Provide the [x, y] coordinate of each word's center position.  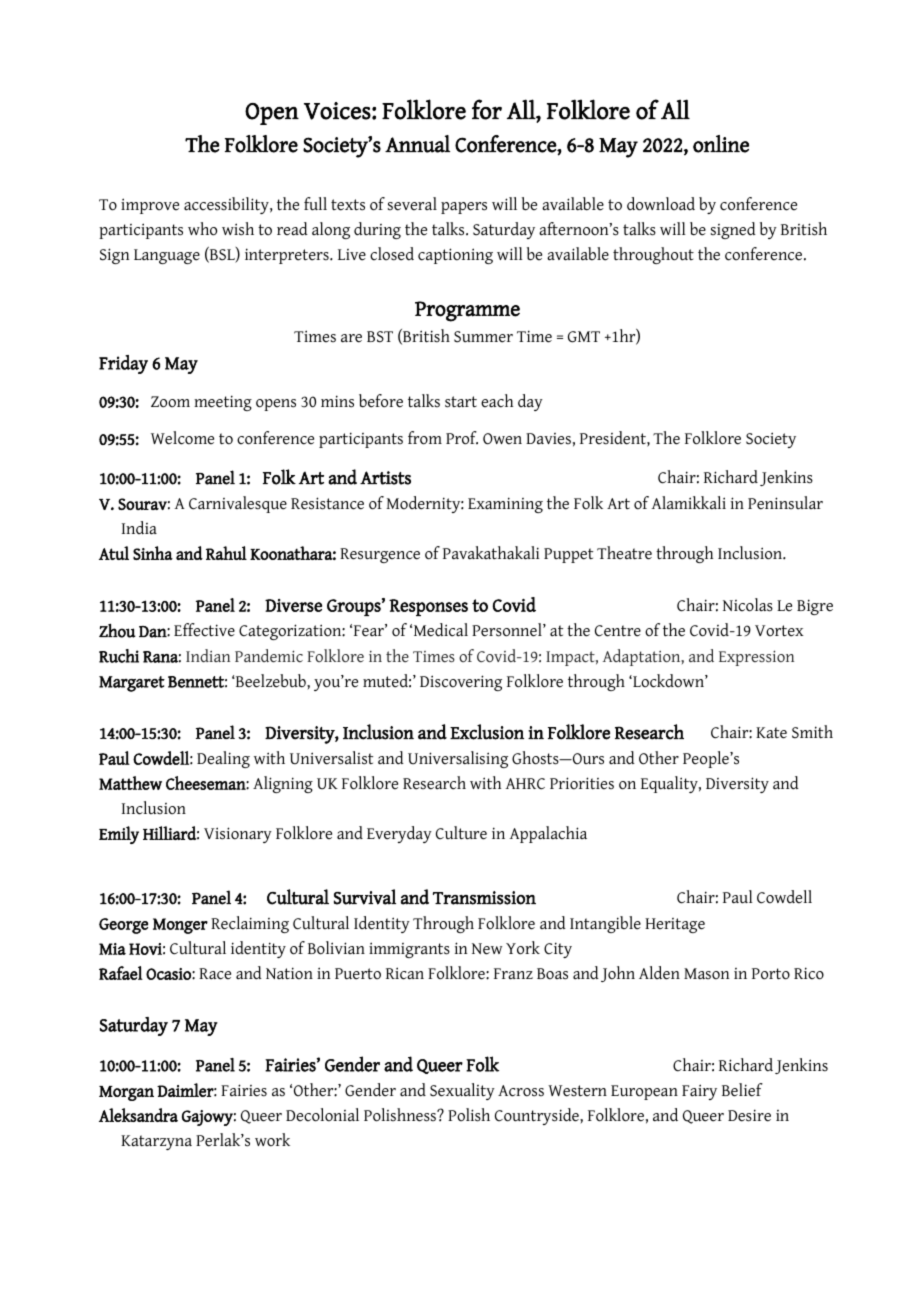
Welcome [182, 438]
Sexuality [462, 1091]
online [721, 144]
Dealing [223, 759]
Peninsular [785, 503]
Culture [461, 833]
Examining [505, 505]
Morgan [126, 1093]
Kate [771, 733]
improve [150, 206]
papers [464, 208]
